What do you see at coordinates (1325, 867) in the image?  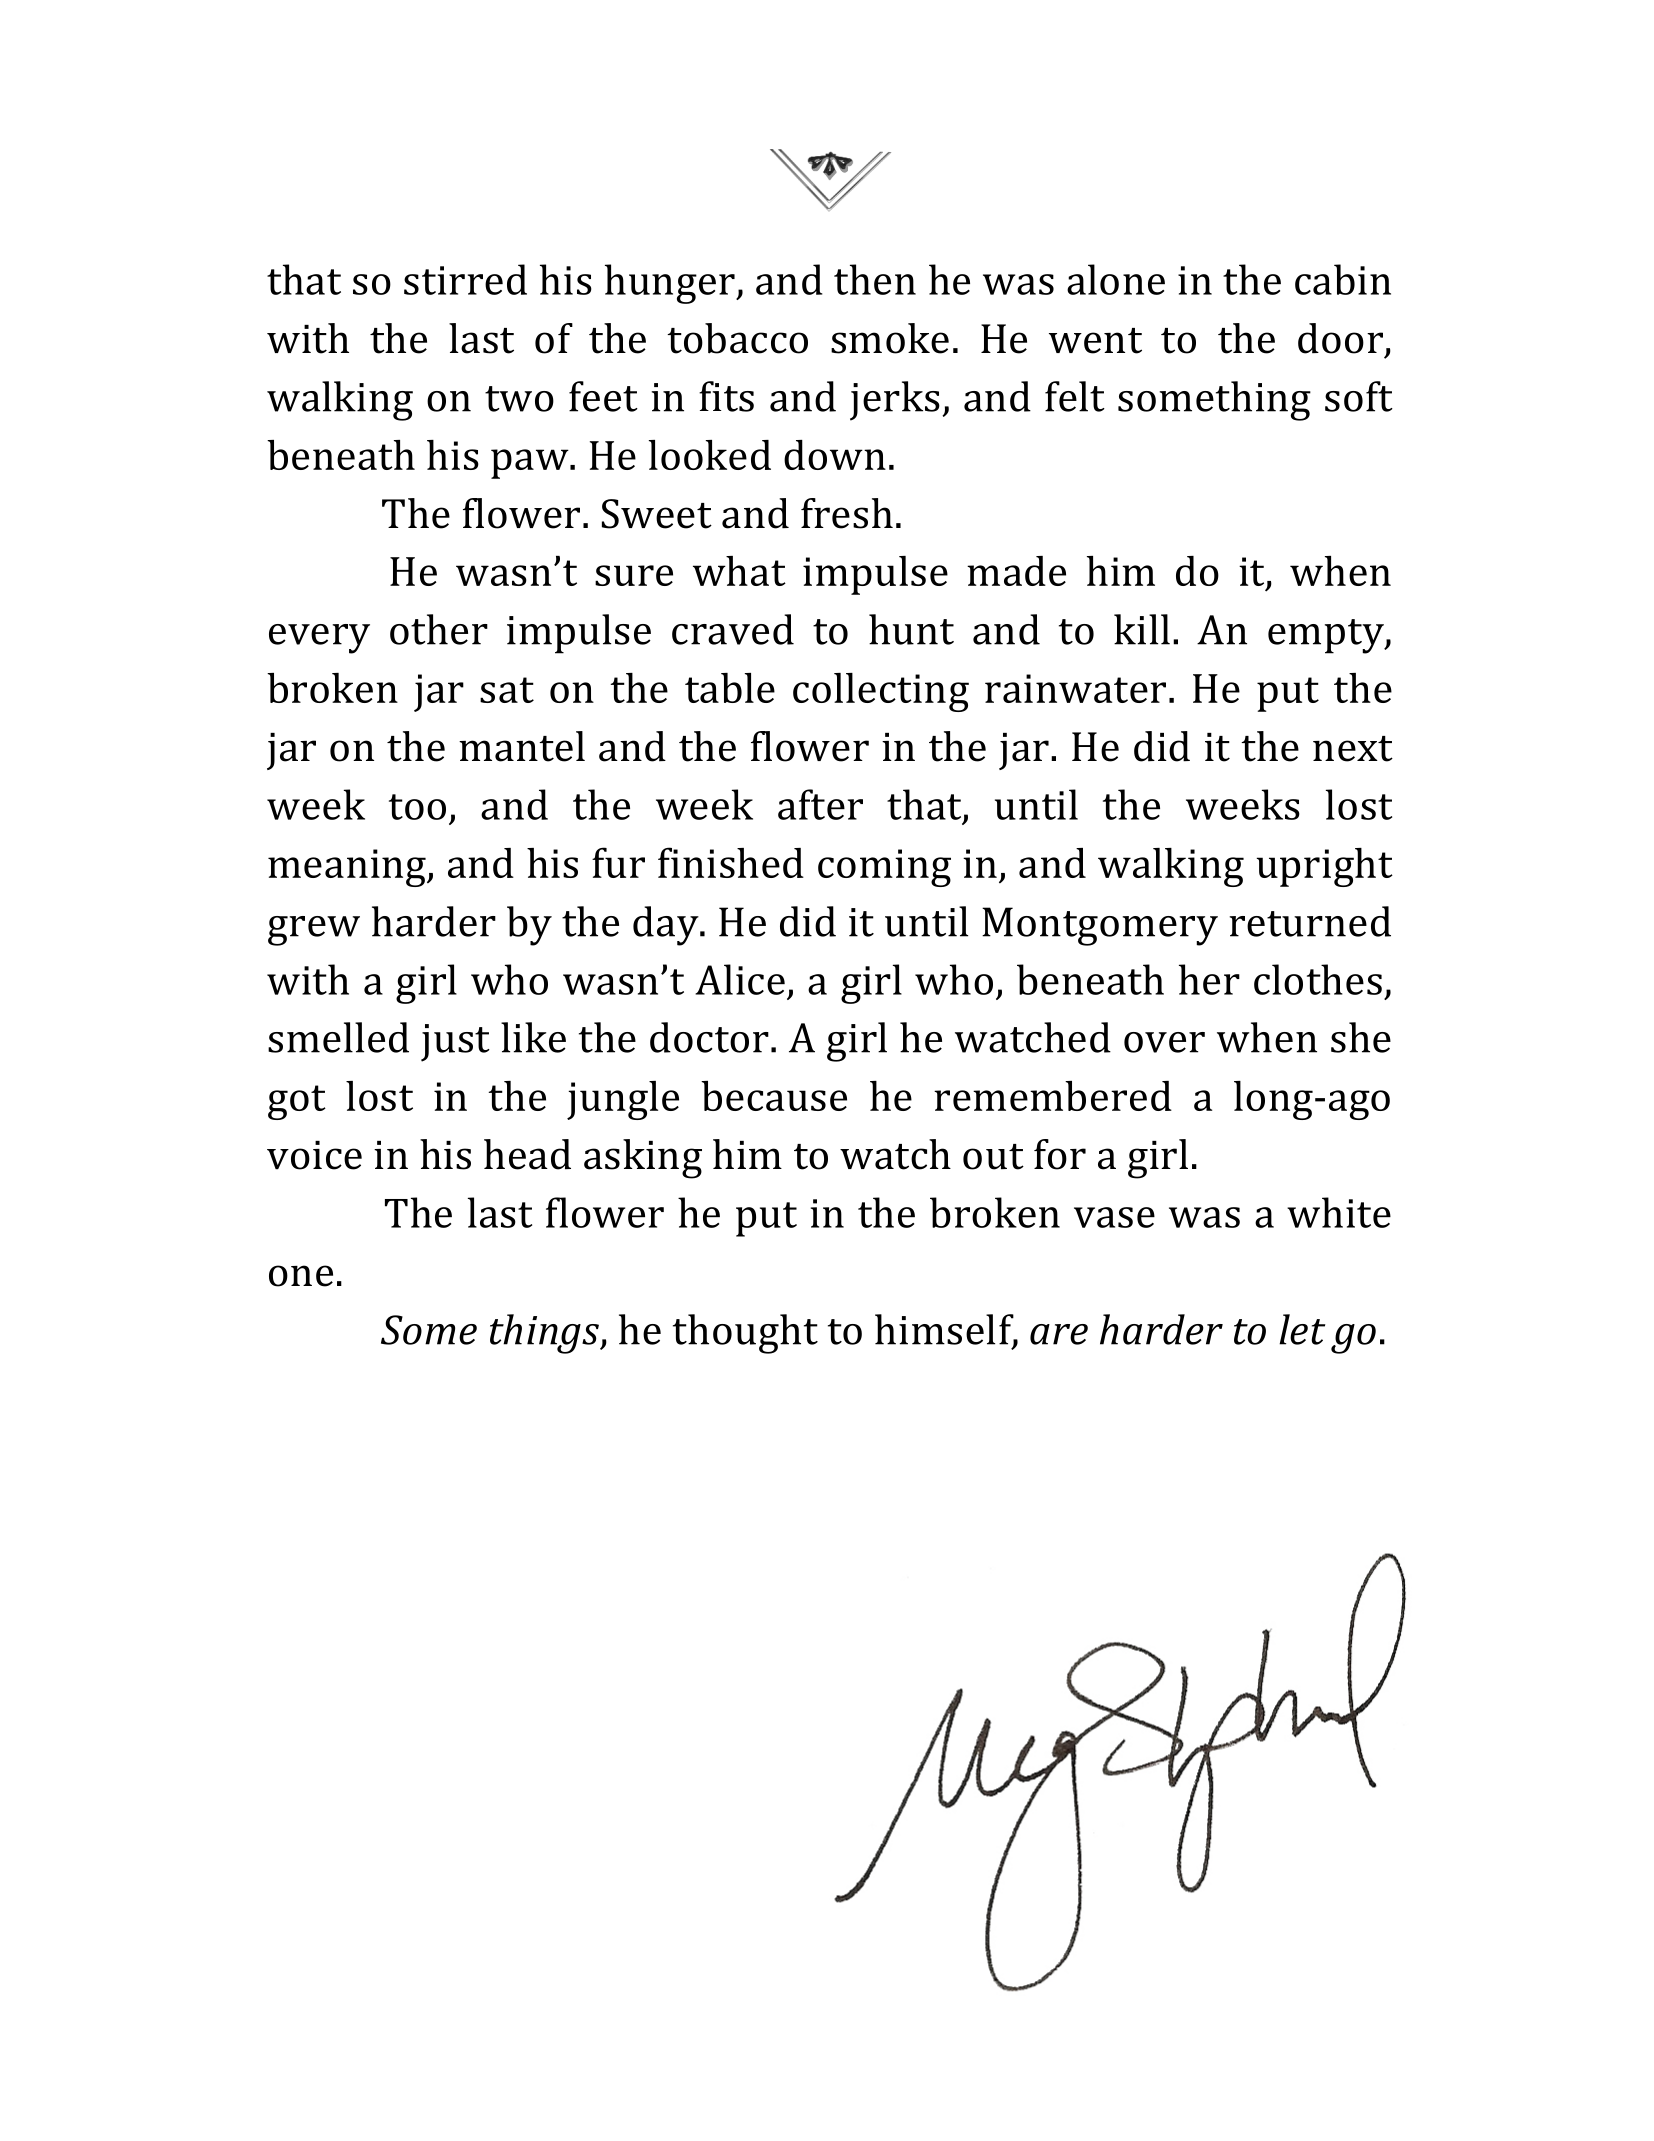 I see `upright` at bounding box center [1325, 867].
